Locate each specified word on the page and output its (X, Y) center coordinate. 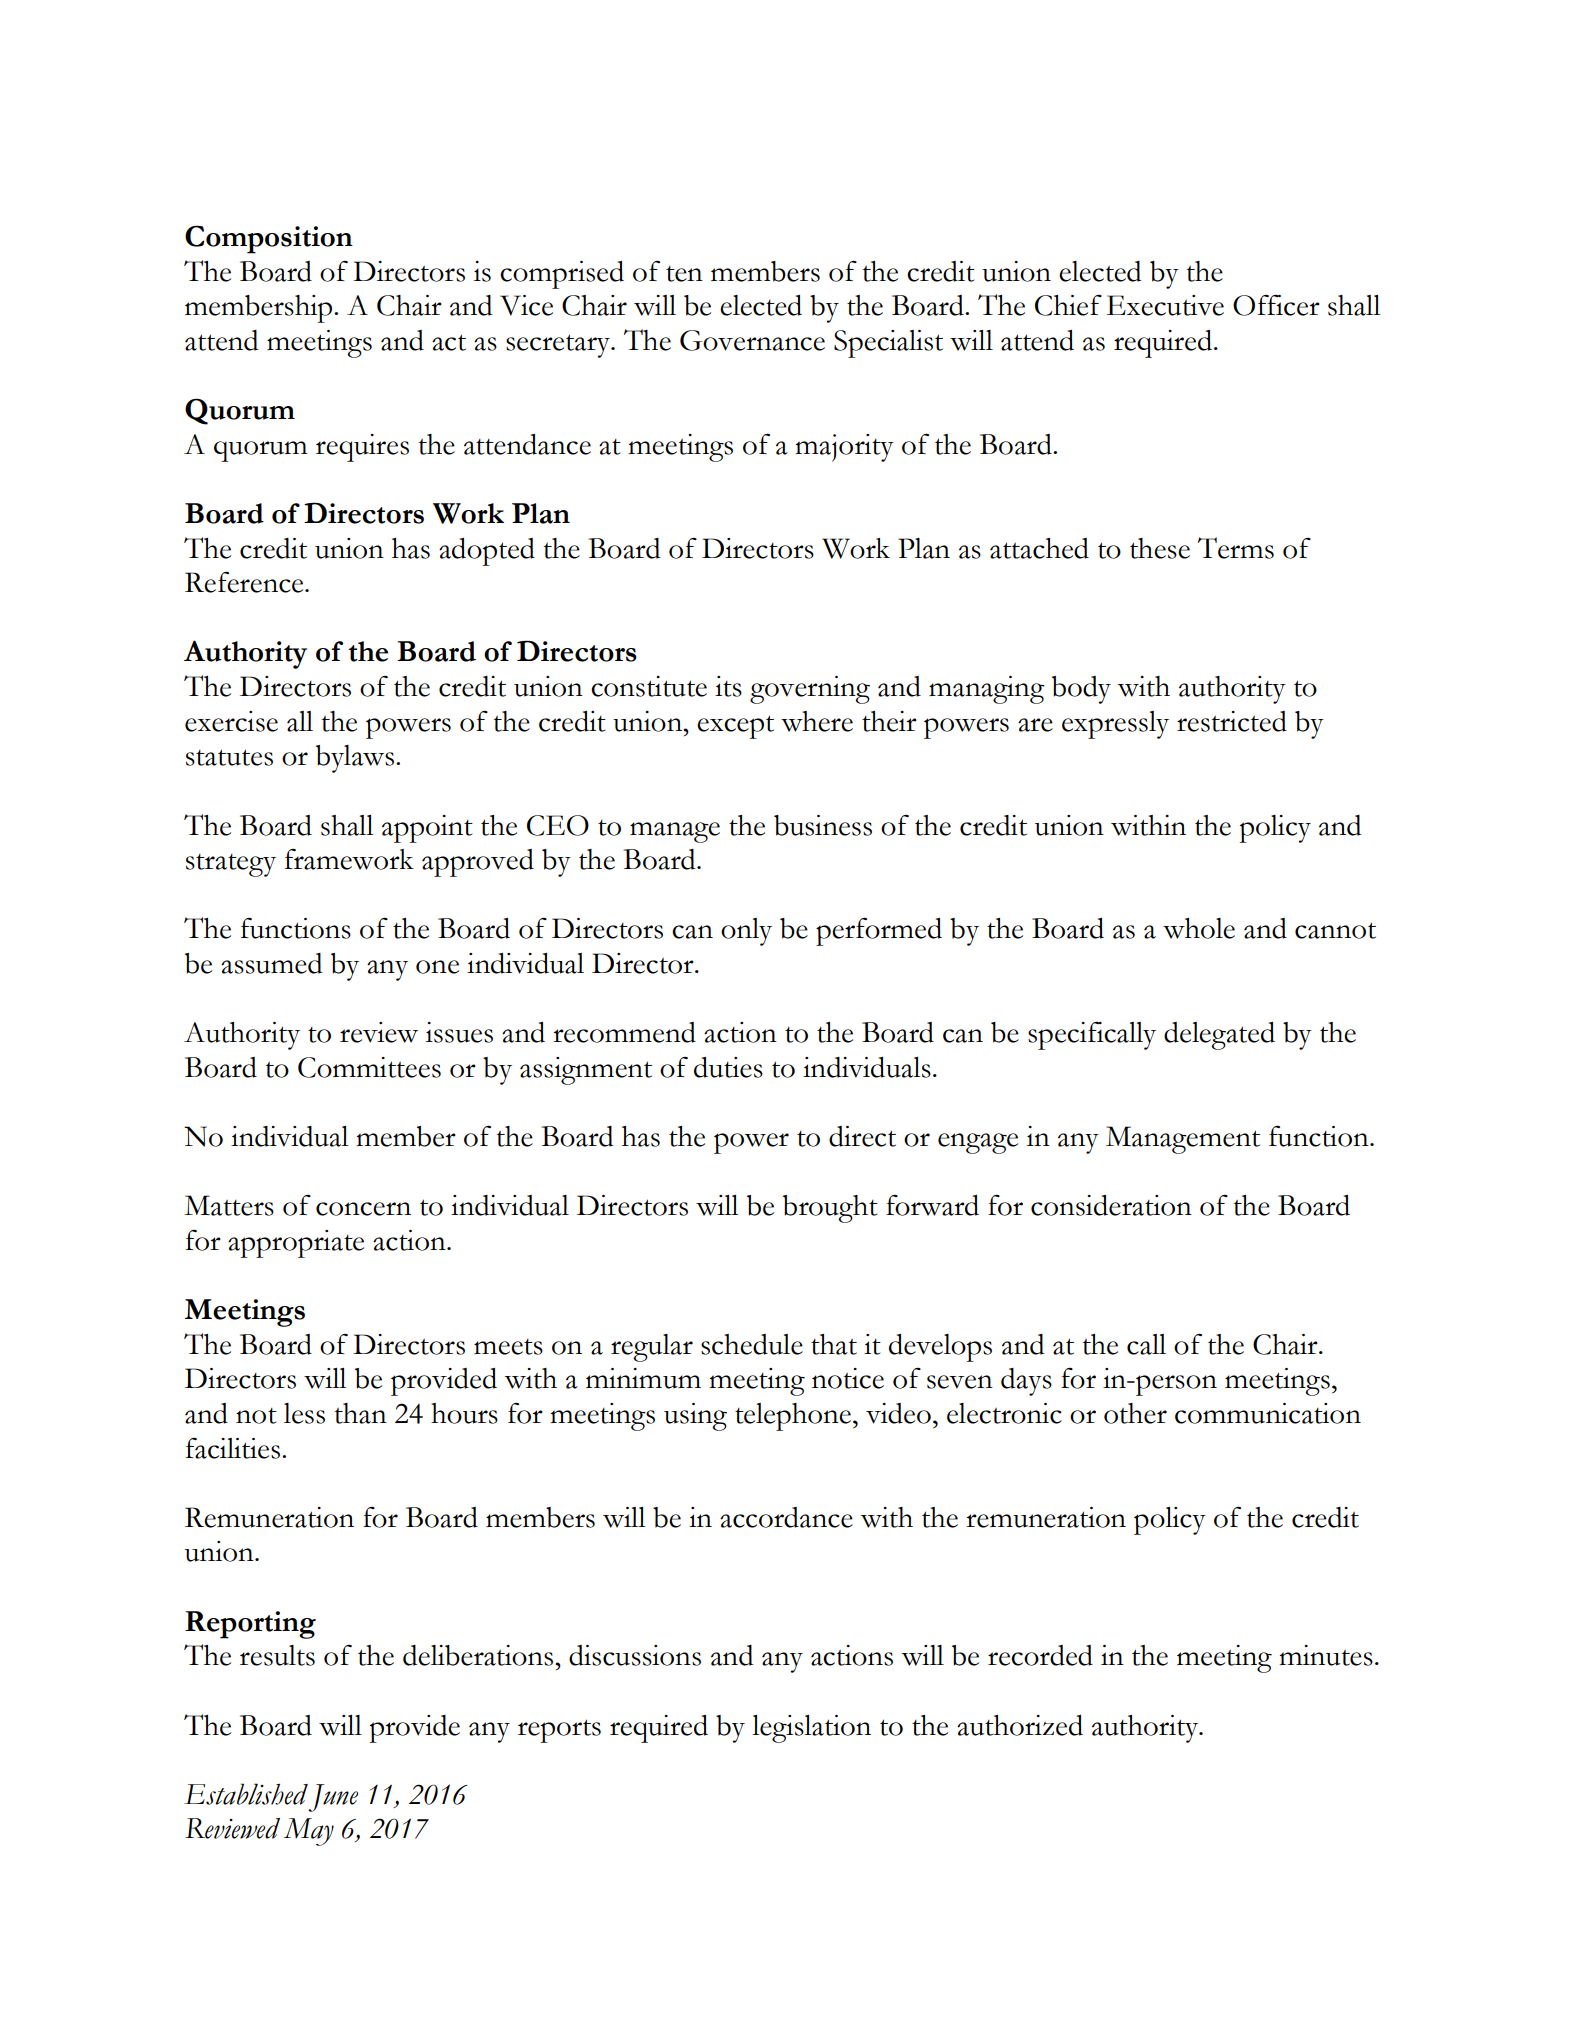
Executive (1165, 305)
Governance (752, 340)
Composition (269, 239)
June (333, 1798)
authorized (1020, 1725)
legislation (811, 1729)
